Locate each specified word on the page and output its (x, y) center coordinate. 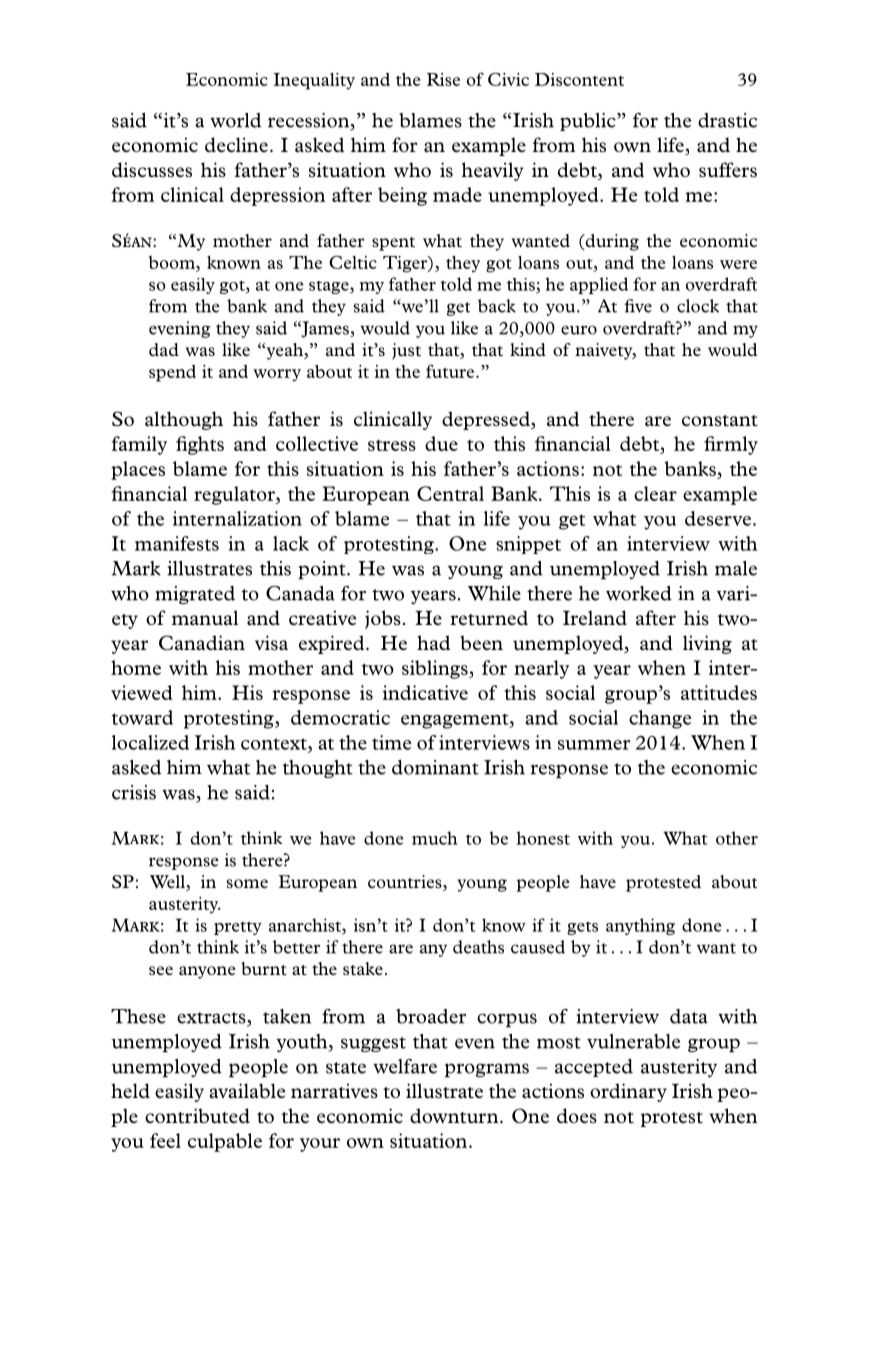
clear (655, 493)
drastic (727, 120)
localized (150, 742)
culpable (225, 1142)
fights (200, 445)
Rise (443, 79)
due (441, 443)
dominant (435, 767)
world (235, 120)
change (660, 719)
